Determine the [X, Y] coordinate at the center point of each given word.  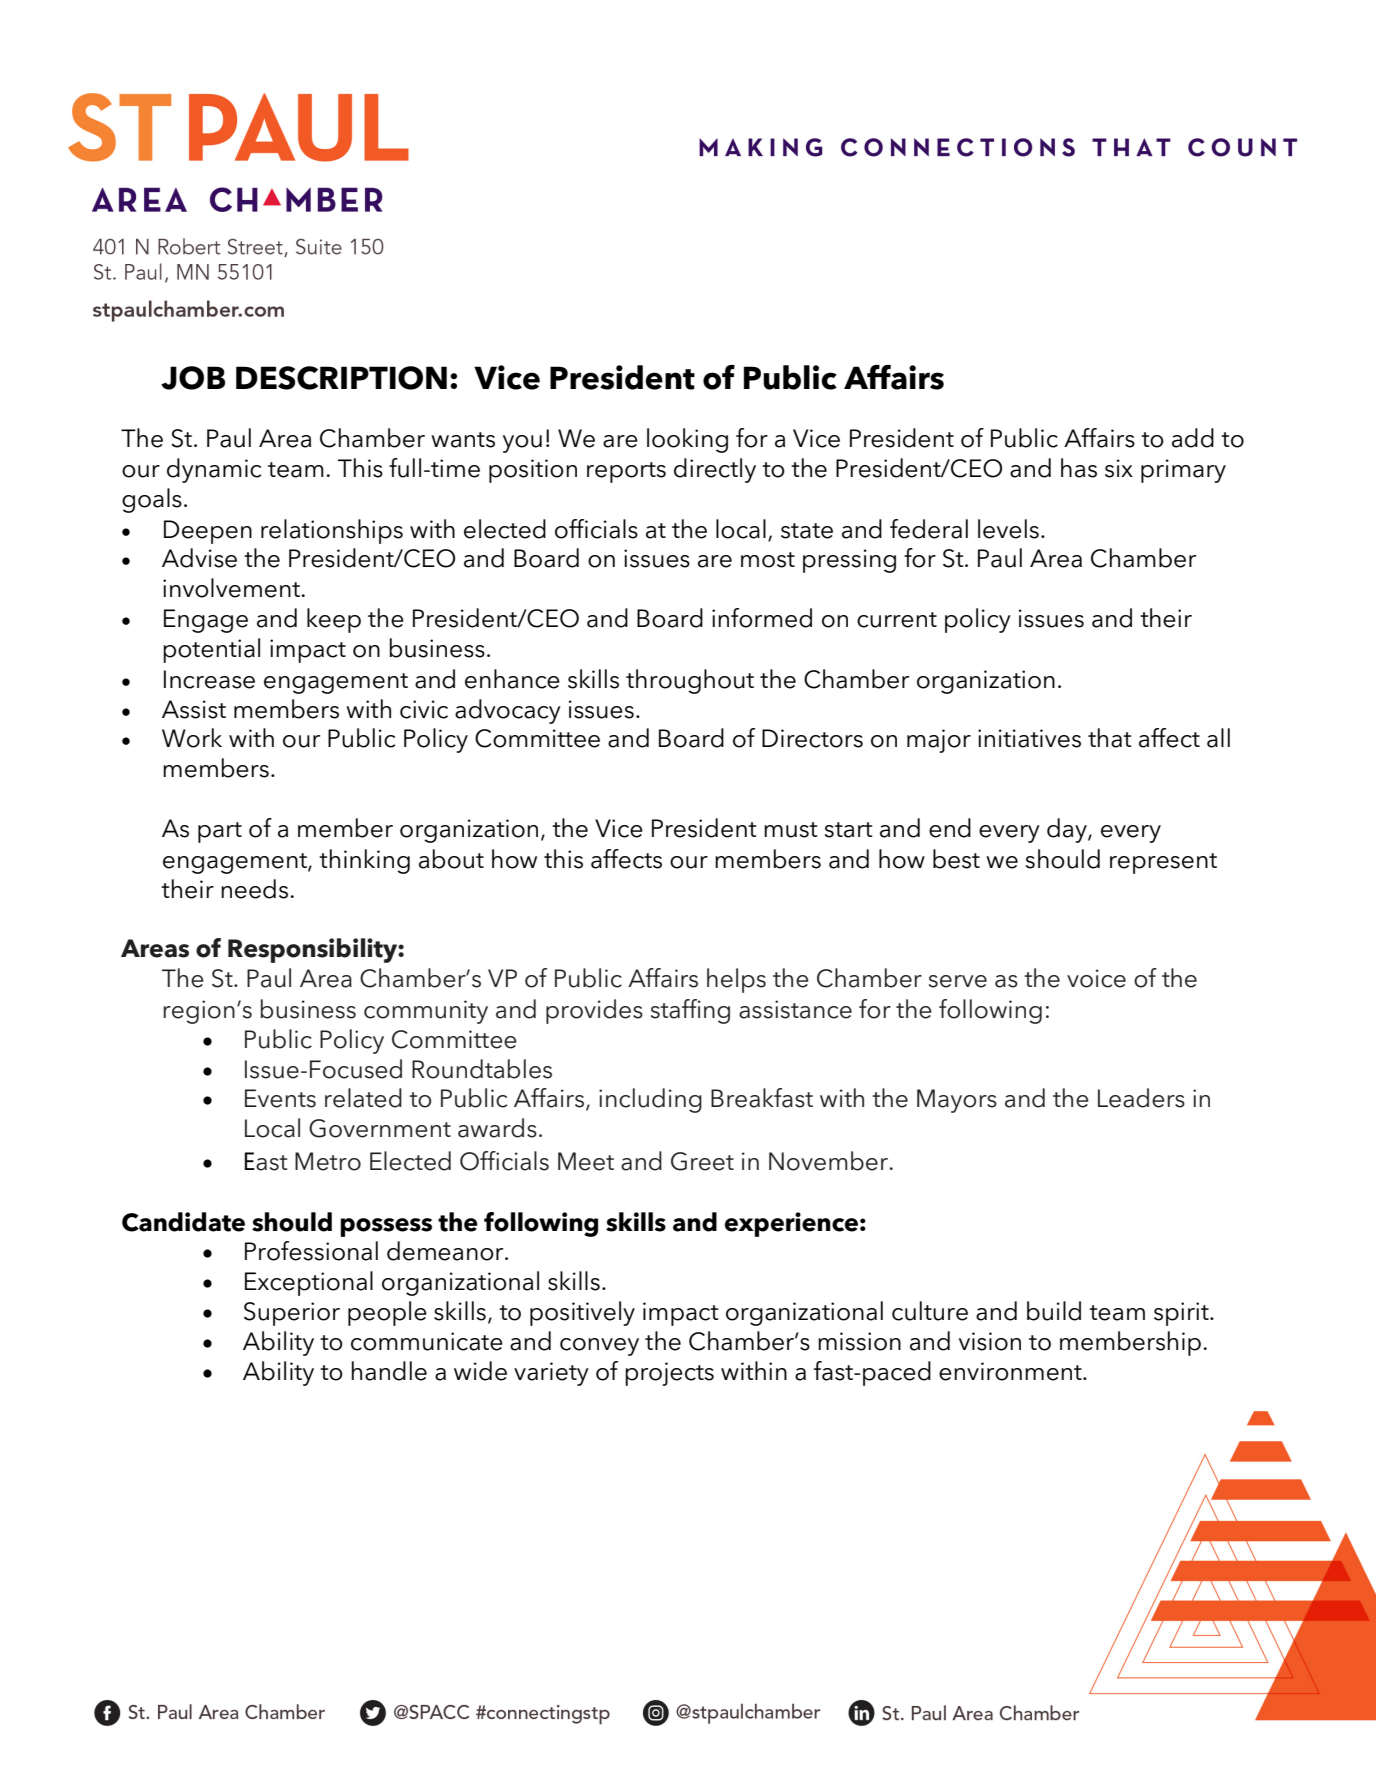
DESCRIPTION [341, 378]
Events [280, 1098]
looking [687, 440]
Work [192, 738]
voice [1096, 978]
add [1193, 438]
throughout [690, 681]
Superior [292, 1314]
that [1109, 738]
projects [669, 1374]
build [1054, 1311]
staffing [690, 1011]
